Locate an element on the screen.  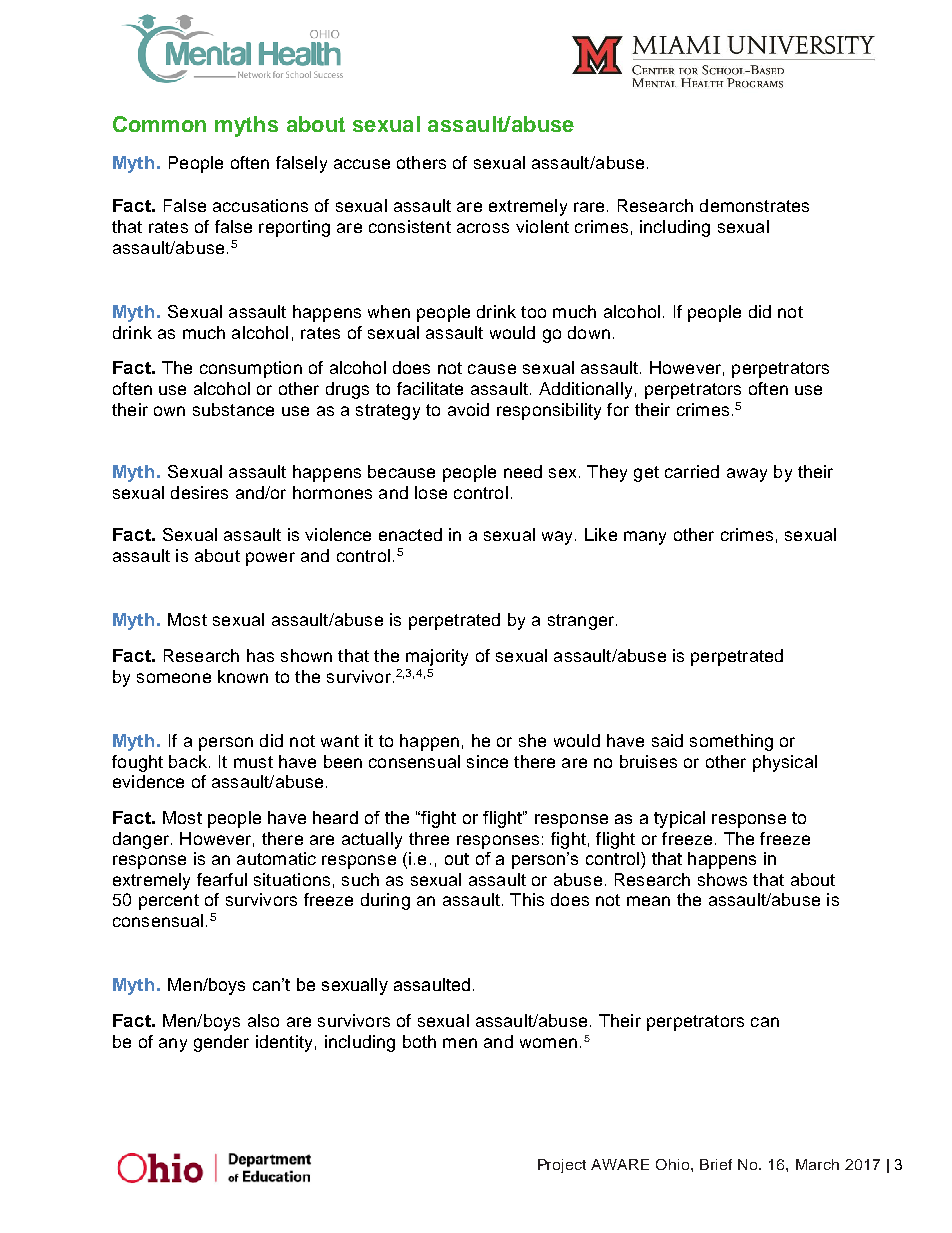
across is located at coordinates (483, 228).
